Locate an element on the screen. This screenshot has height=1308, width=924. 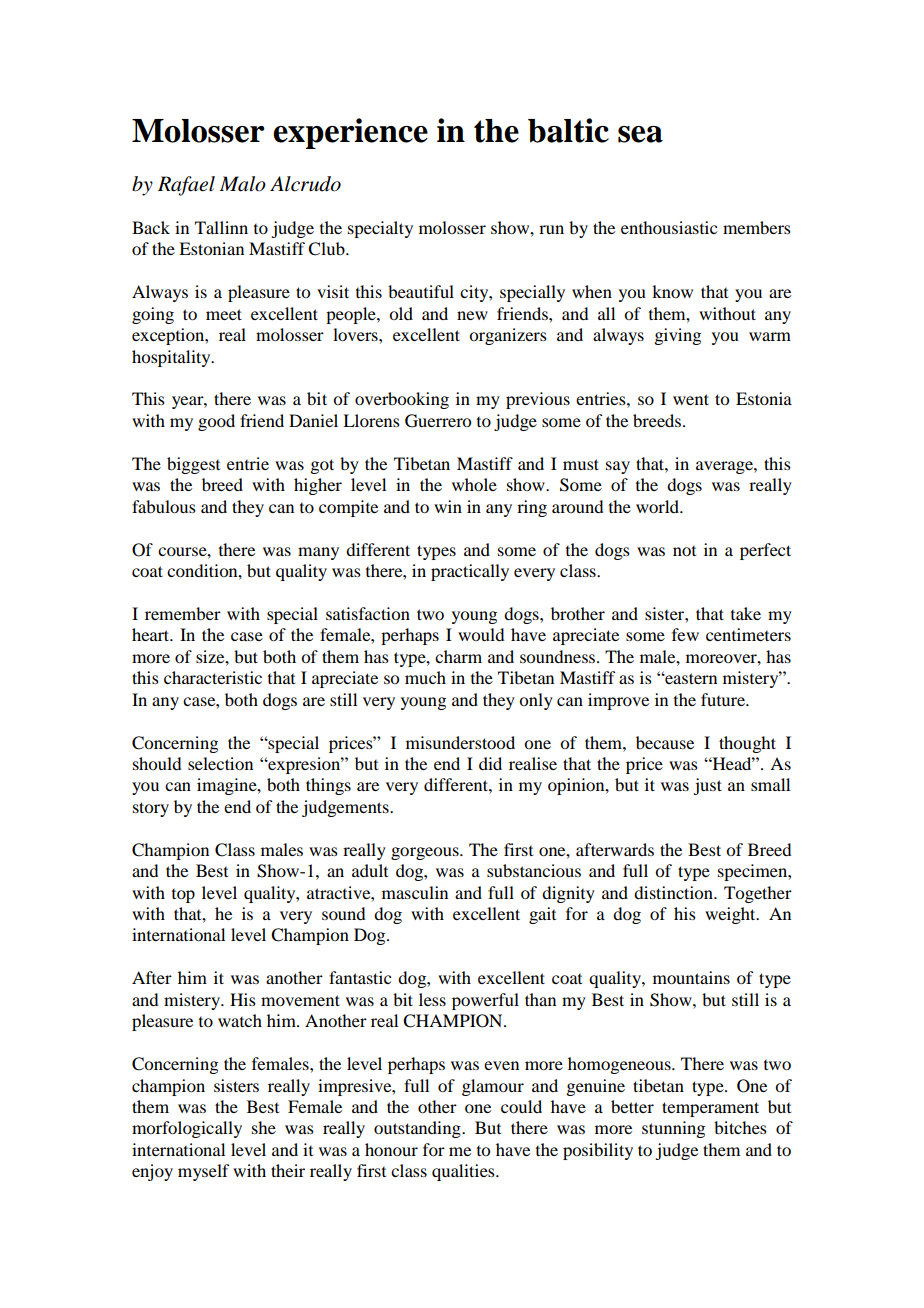
qualities is located at coordinates (464, 1172).
